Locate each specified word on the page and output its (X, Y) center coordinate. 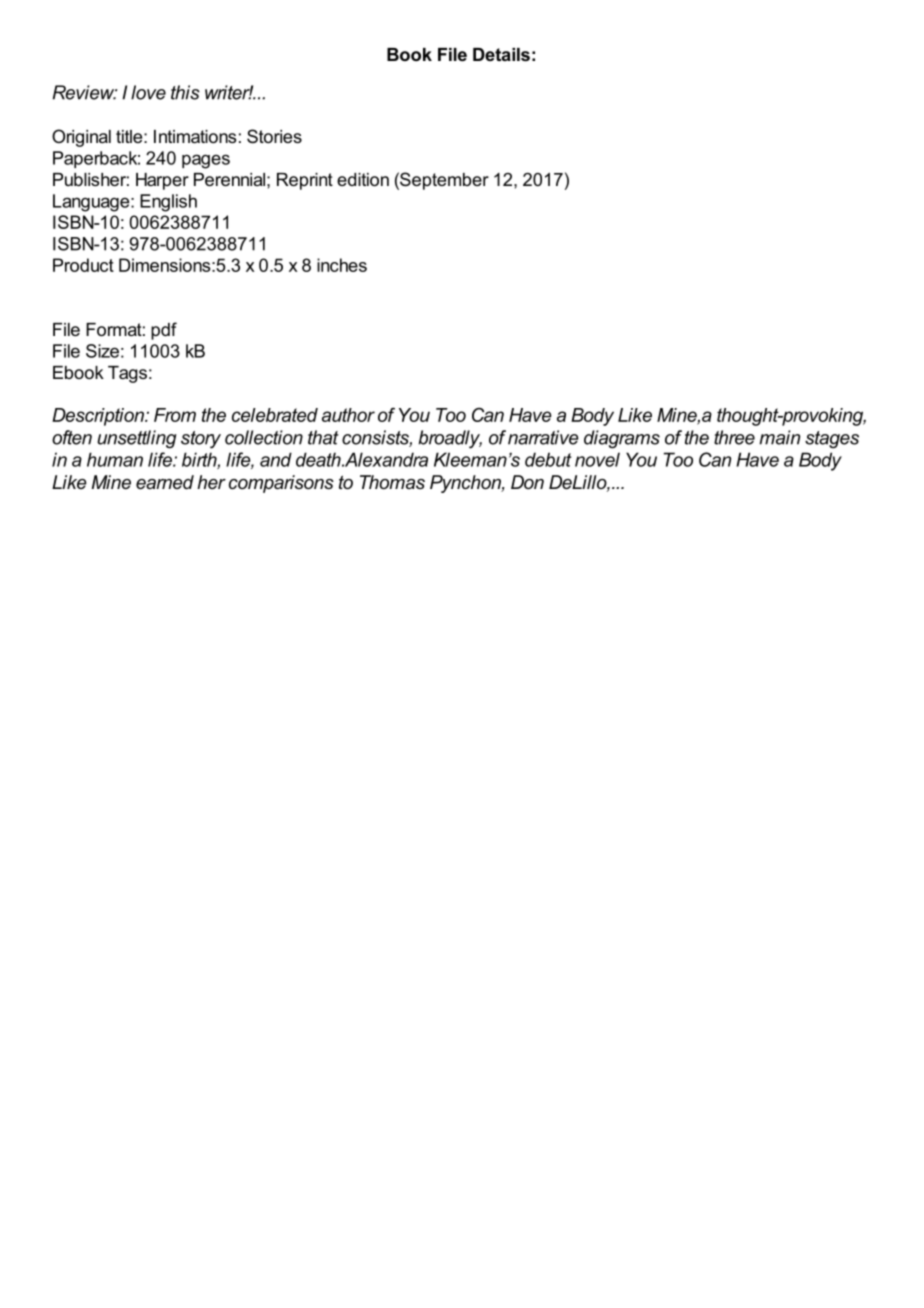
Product (83, 265)
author (348, 415)
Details (501, 54)
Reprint (305, 181)
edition (363, 179)
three (734, 437)
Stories (274, 136)
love (148, 92)
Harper (162, 181)
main (779, 437)
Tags (127, 374)
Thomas (392, 482)
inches (342, 265)
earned (165, 482)
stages (832, 440)
